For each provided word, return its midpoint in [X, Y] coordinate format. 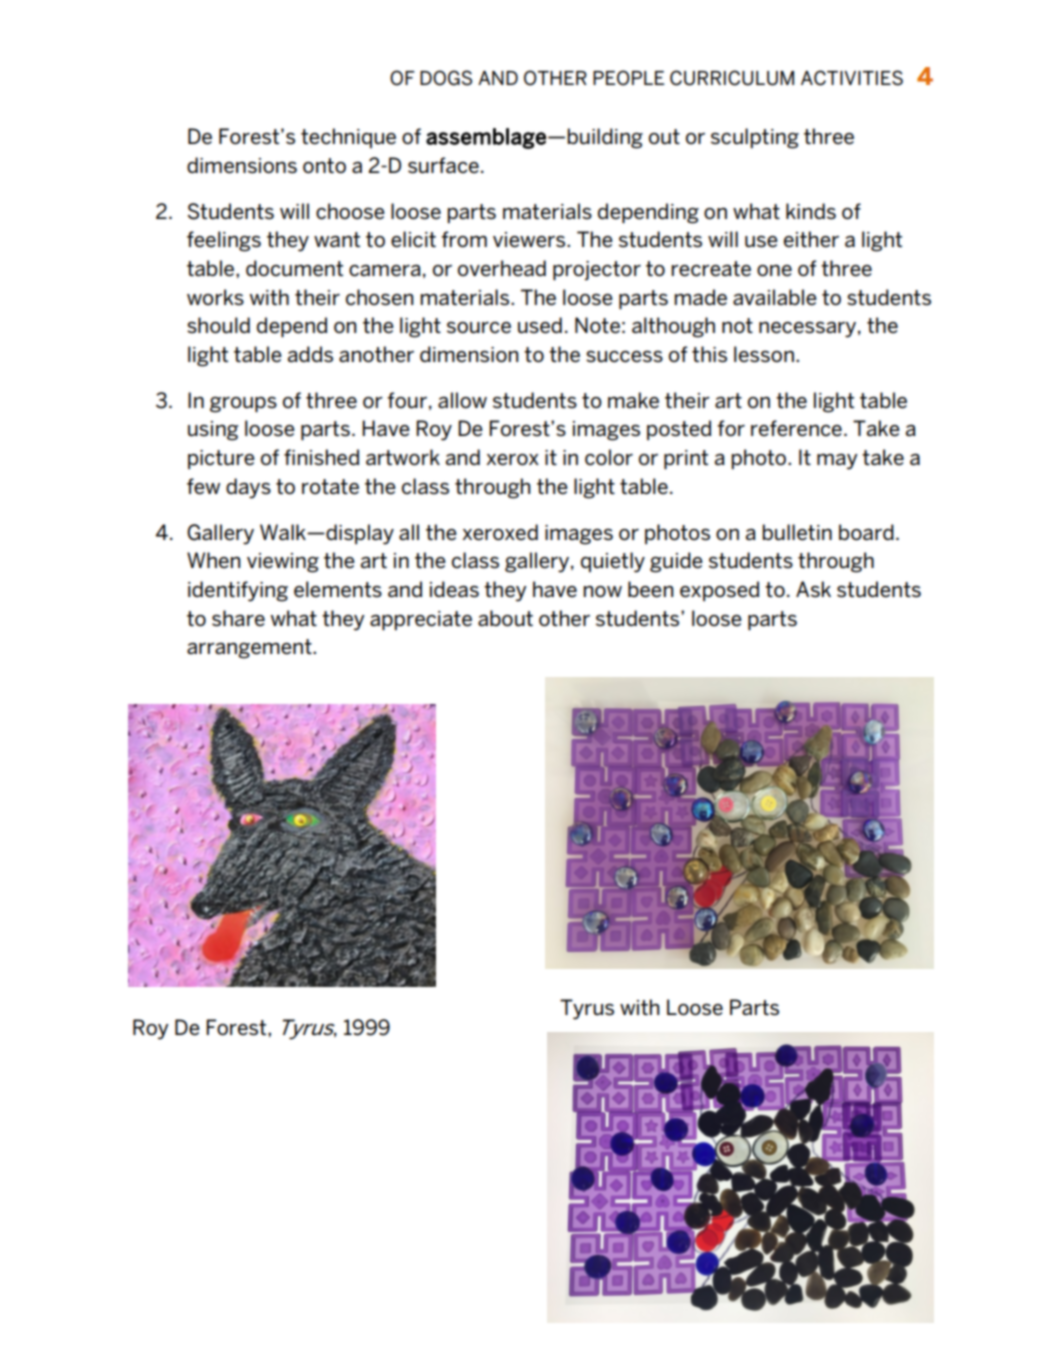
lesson [764, 354]
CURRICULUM [732, 78]
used [540, 325]
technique [348, 138]
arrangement [250, 649]
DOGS [446, 78]
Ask [813, 589]
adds [310, 354]
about [505, 618]
